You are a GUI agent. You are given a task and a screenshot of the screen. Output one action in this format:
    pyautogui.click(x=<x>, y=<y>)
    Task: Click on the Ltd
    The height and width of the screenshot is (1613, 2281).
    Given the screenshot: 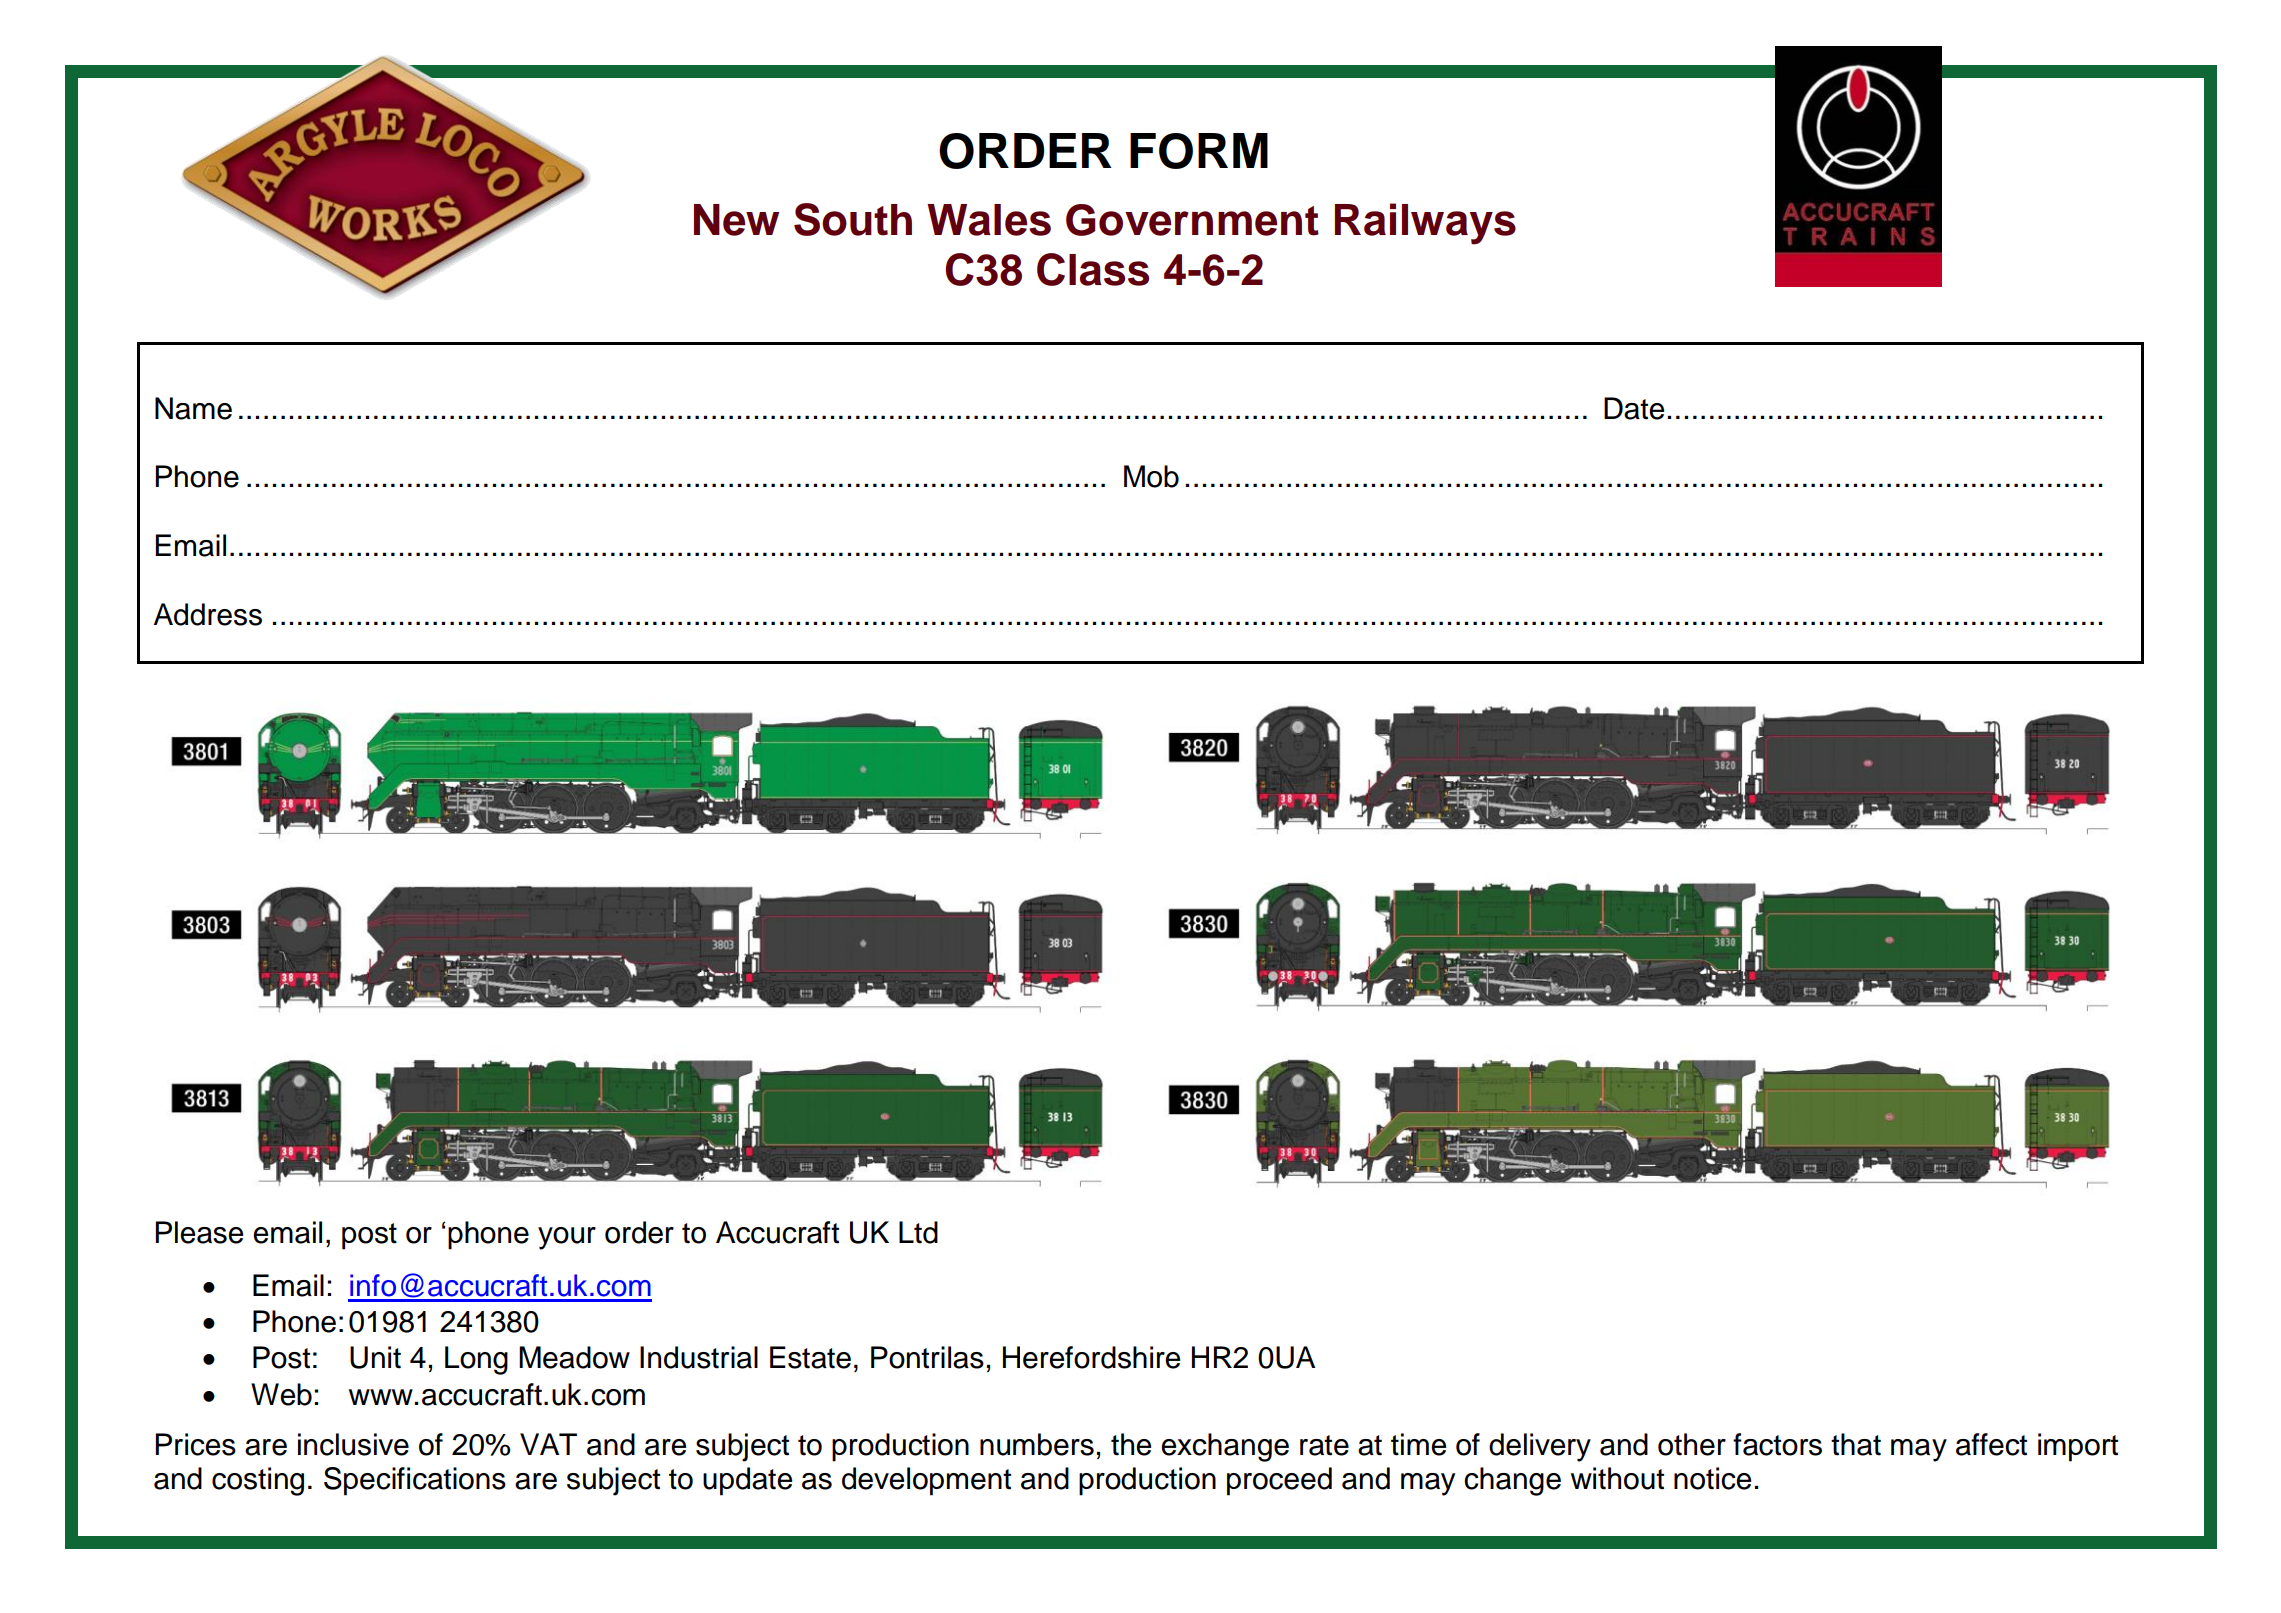 What is the action you would take?
    pyautogui.click(x=918, y=1232)
